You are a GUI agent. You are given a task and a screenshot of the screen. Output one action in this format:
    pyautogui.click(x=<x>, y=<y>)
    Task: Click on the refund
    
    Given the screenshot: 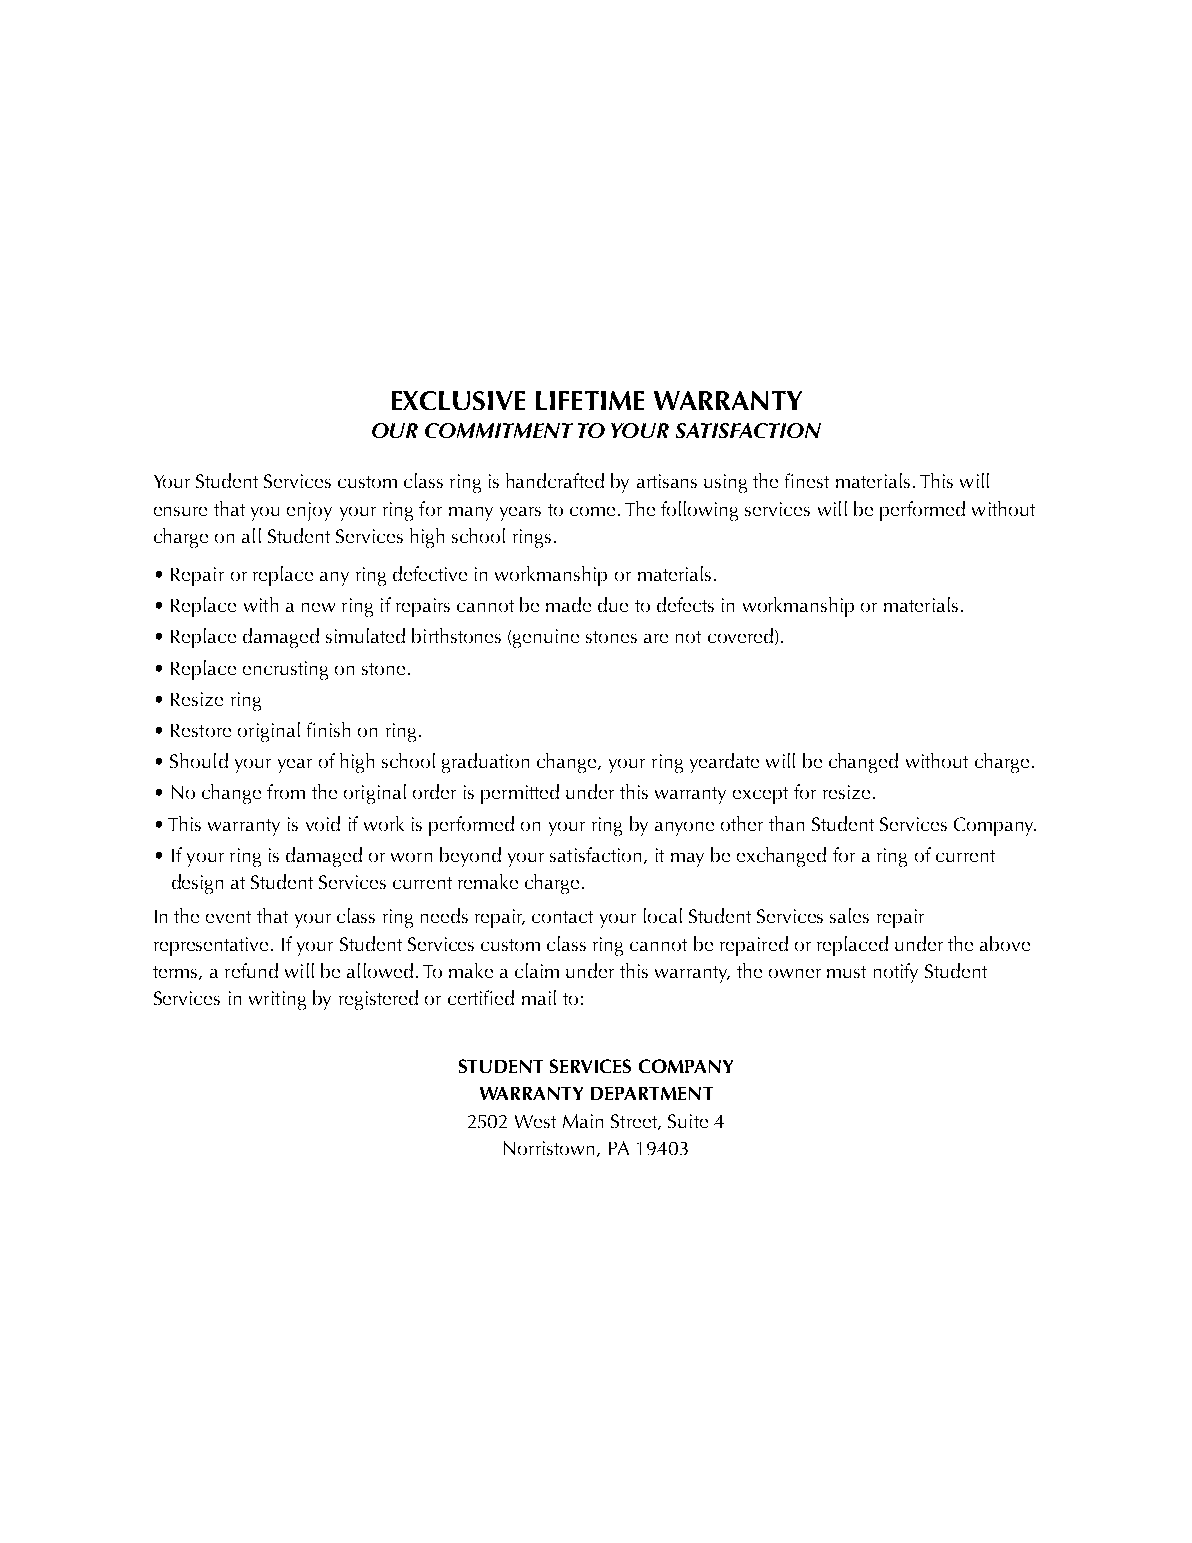 What is the action you would take?
    pyautogui.click(x=251, y=970)
